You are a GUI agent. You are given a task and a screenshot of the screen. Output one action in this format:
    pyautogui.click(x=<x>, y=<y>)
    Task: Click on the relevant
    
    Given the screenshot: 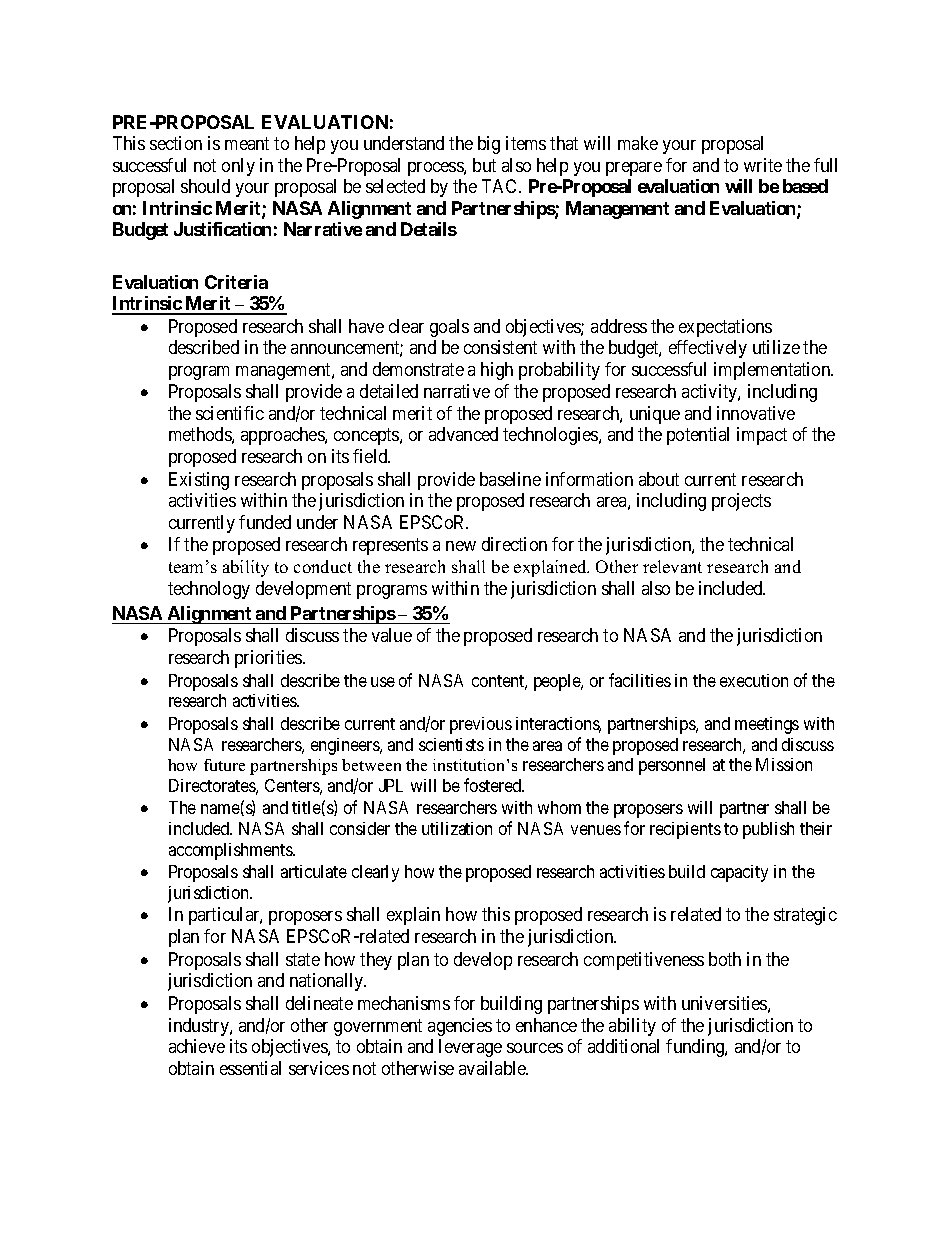 What is the action you would take?
    pyautogui.click(x=672, y=566)
